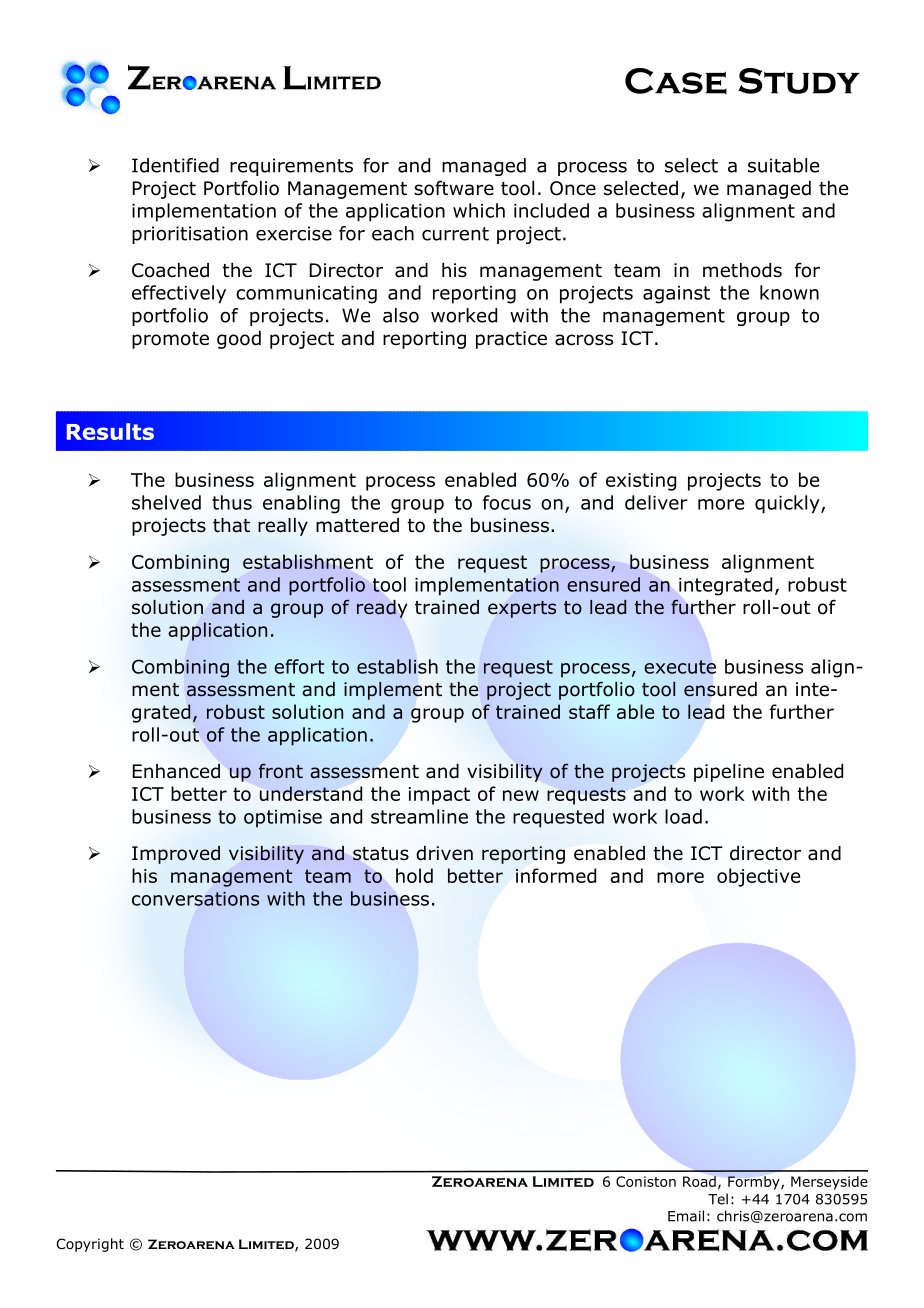  I want to click on Copyright, so click(90, 1245).
